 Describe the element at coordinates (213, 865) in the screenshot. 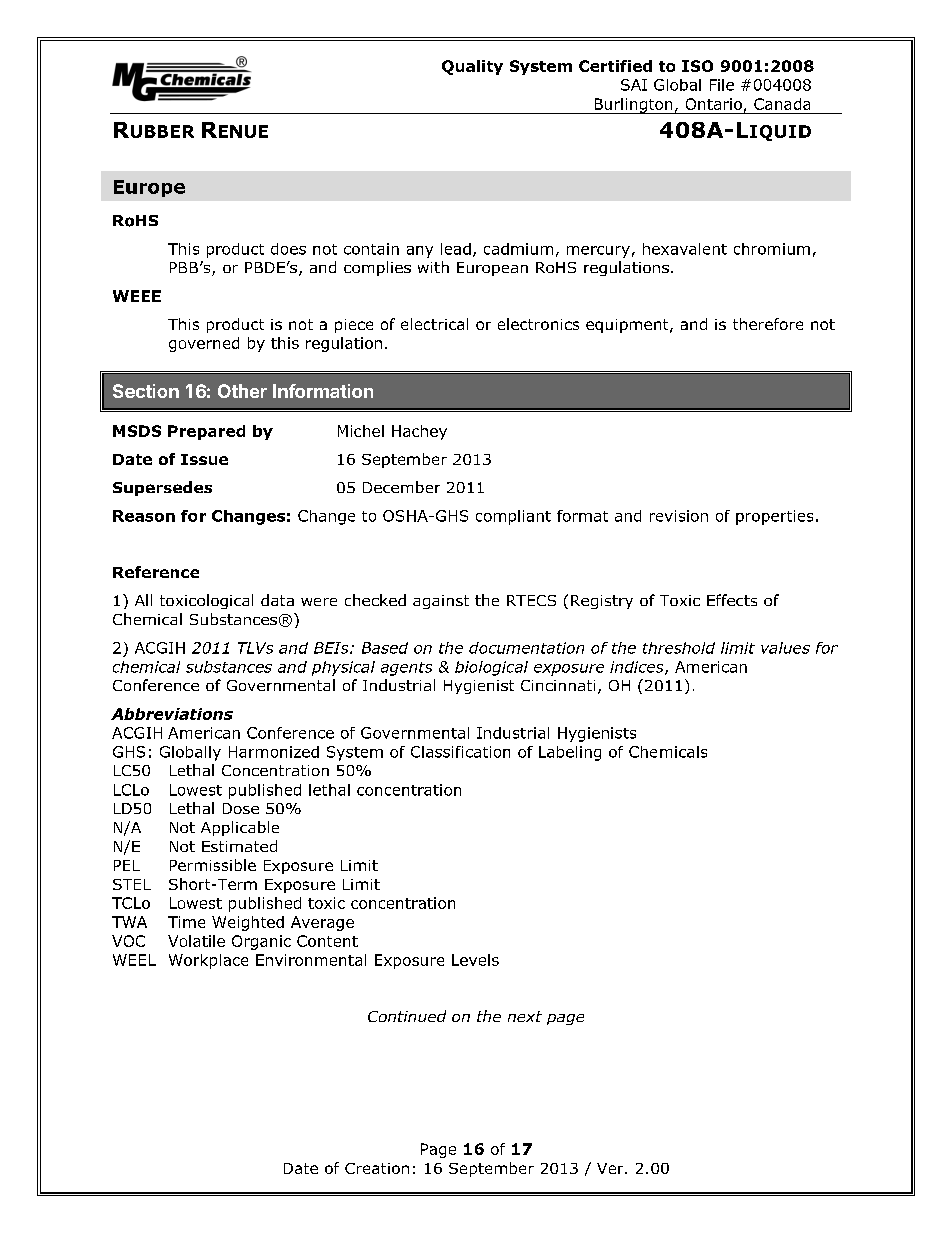

I see `Permissible` at that location.
